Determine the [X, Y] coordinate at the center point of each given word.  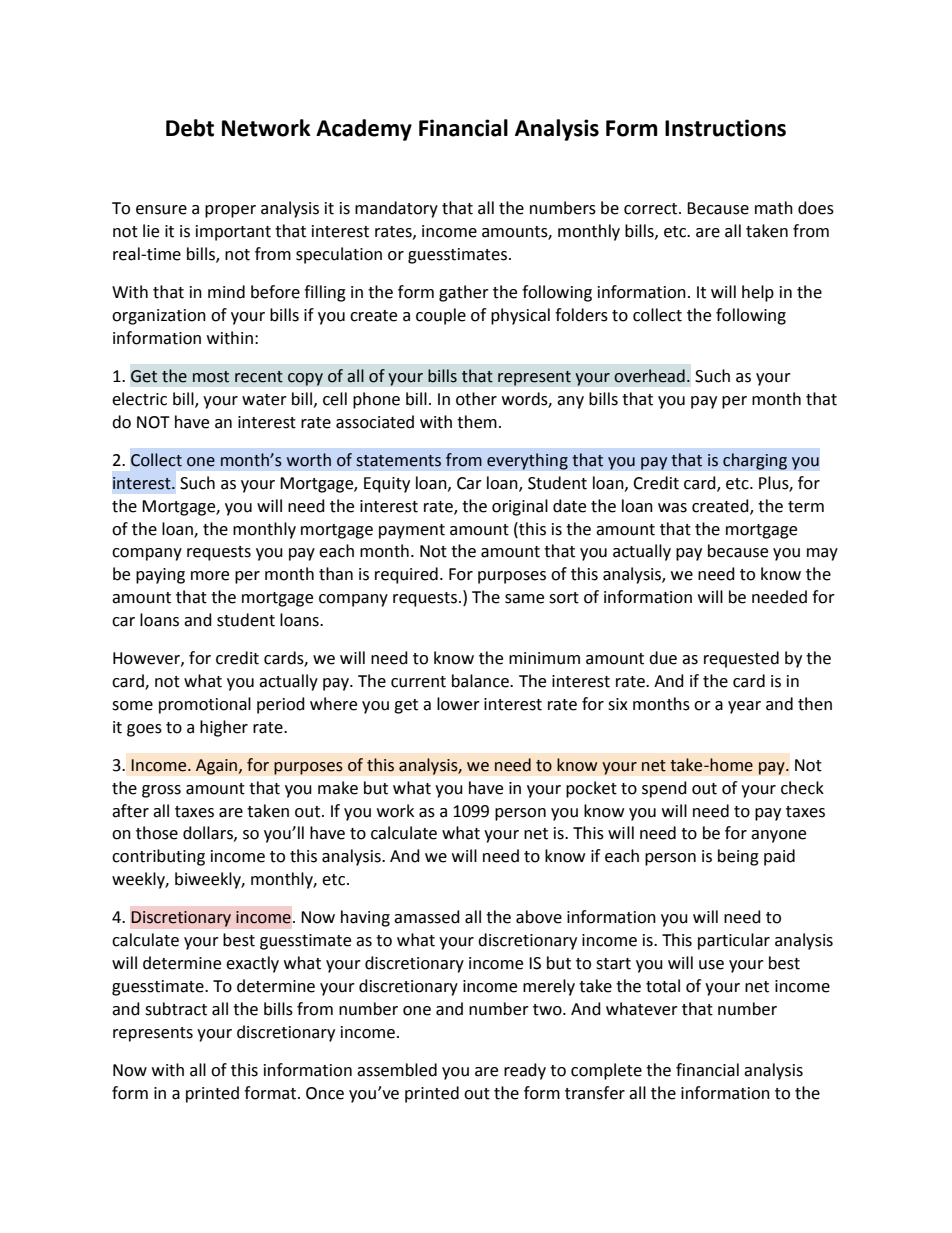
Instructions [725, 128]
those [157, 833]
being [738, 857]
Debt [190, 128]
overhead [649, 376]
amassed [427, 917]
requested [741, 659]
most [211, 377]
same [524, 599]
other [476, 399]
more [210, 576]
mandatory [396, 209]
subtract [176, 1009]
